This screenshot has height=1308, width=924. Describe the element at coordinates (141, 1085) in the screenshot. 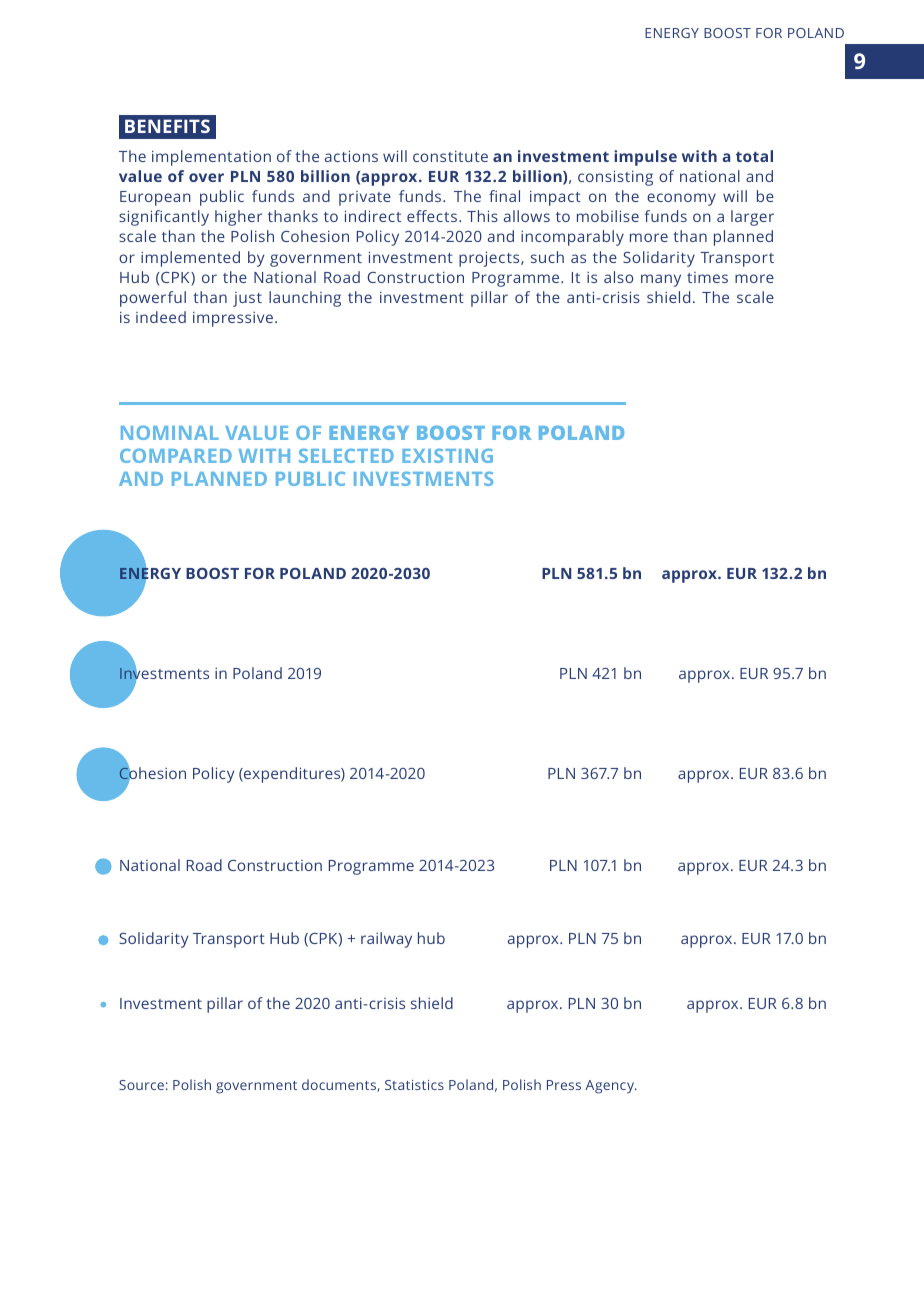

I see `Source` at that location.
